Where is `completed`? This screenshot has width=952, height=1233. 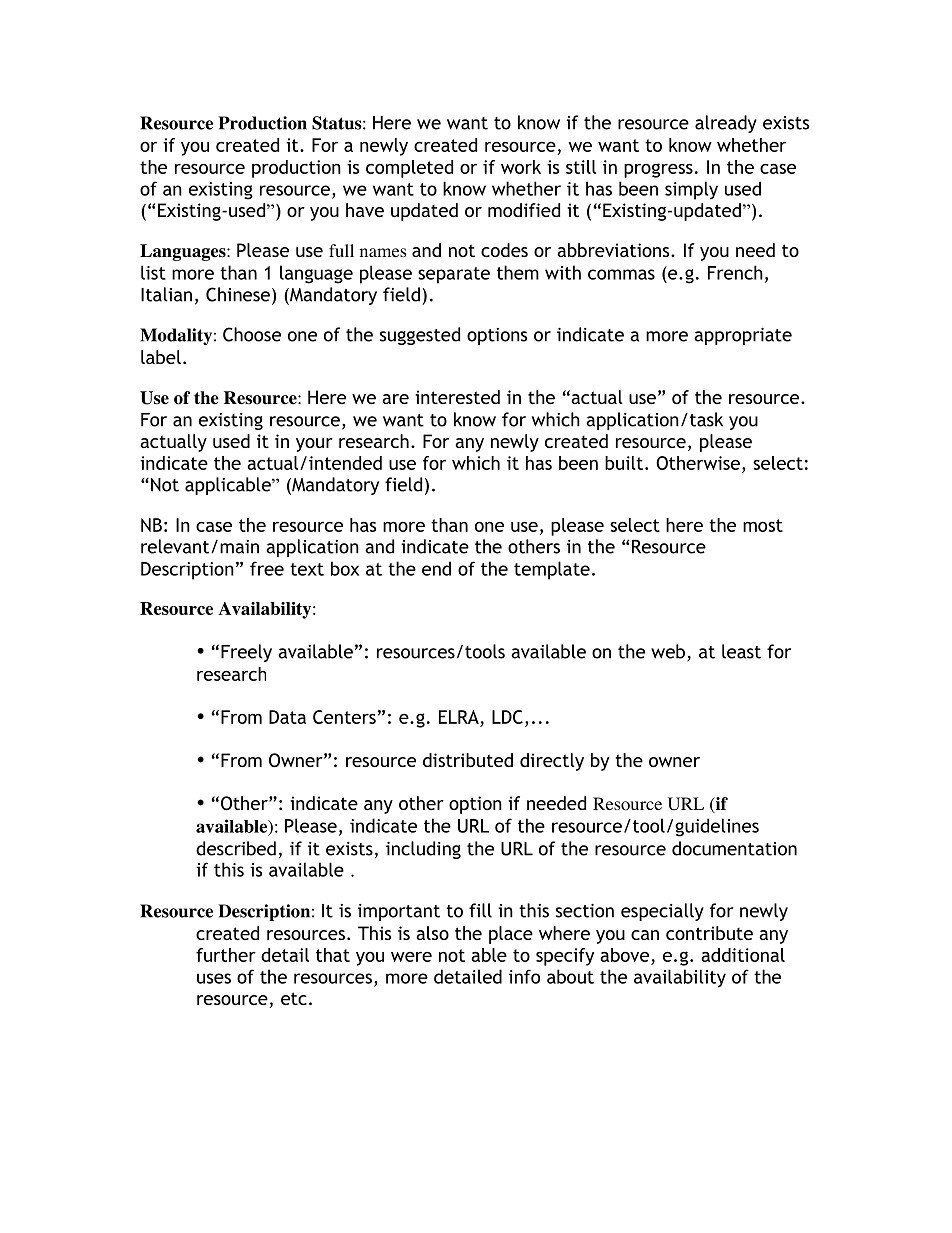
completed is located at coordinates (409, 169).
